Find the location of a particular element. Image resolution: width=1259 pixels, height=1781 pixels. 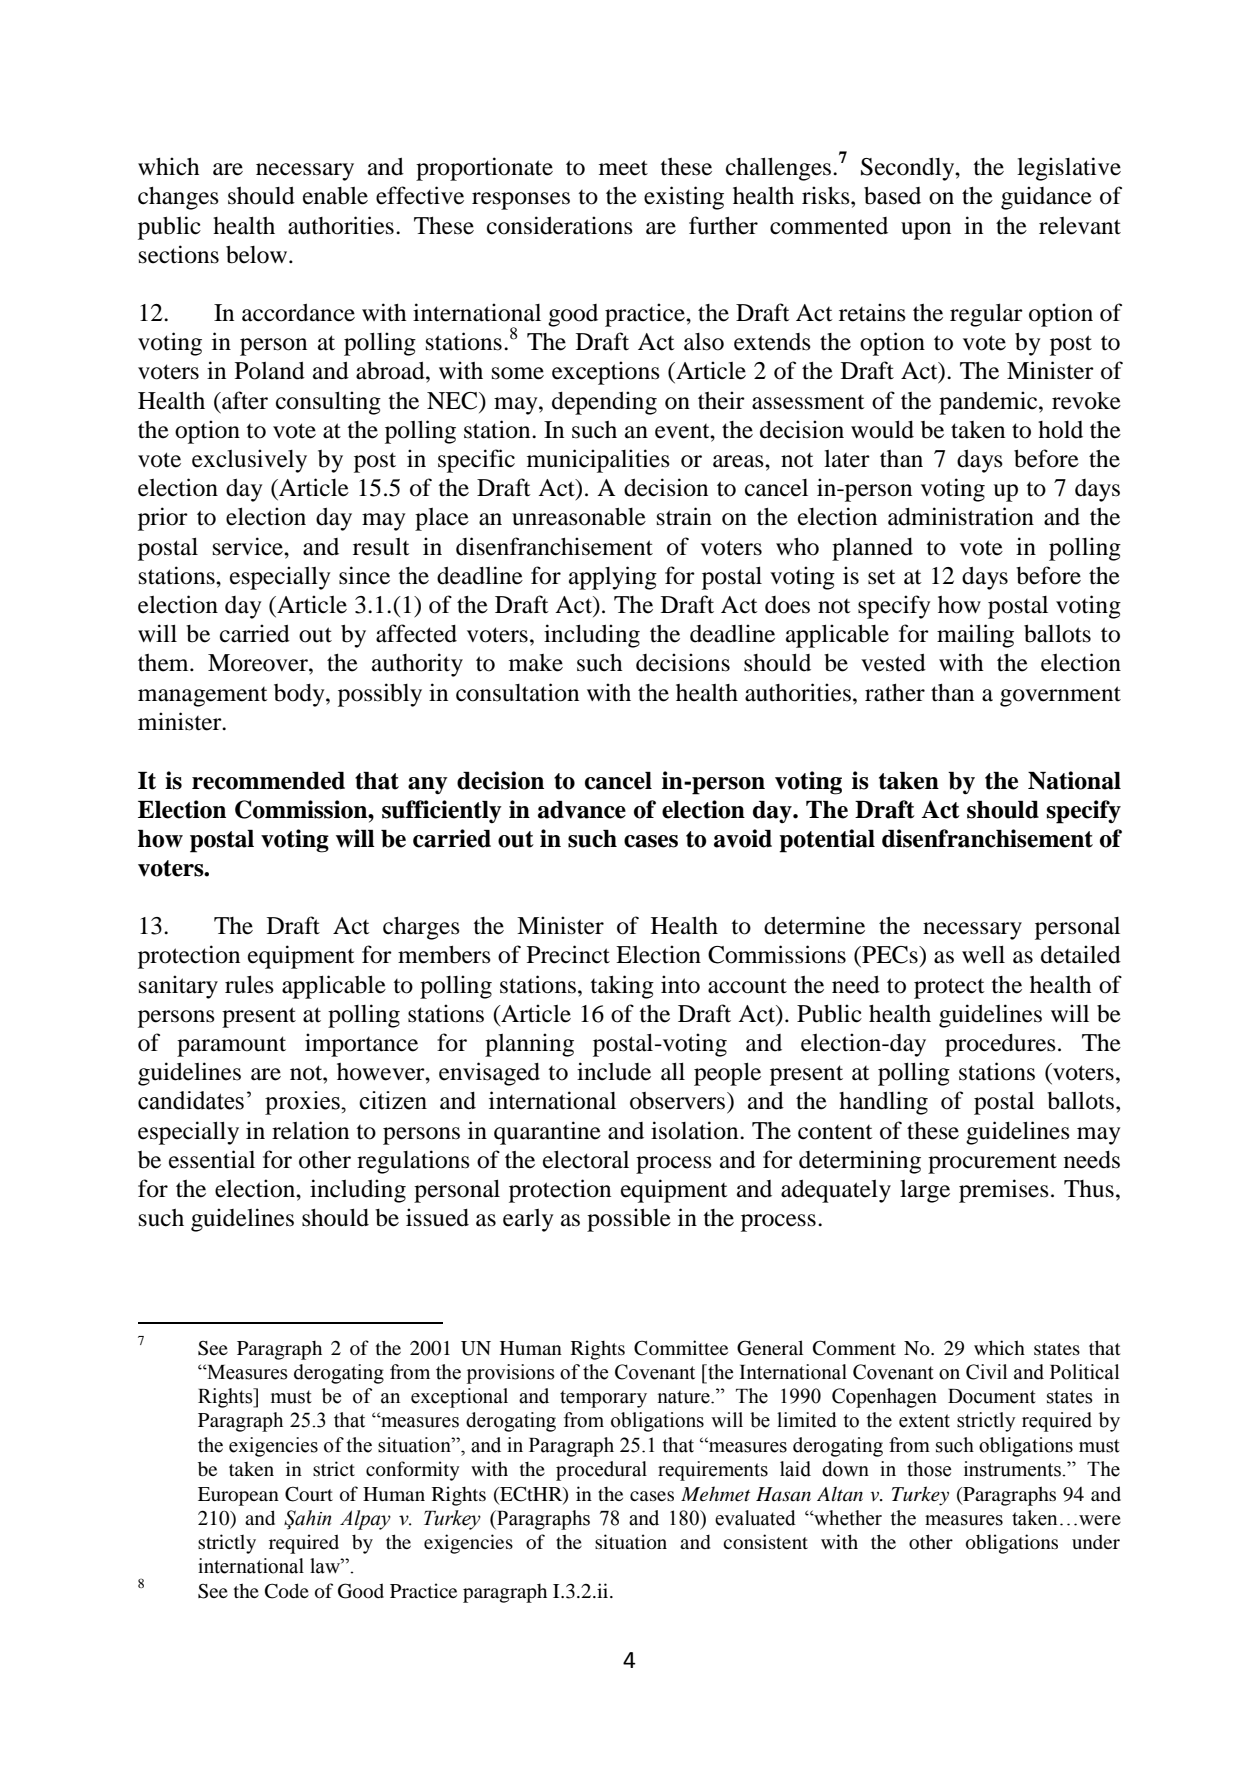

service is located at coordinates (249, 546).
